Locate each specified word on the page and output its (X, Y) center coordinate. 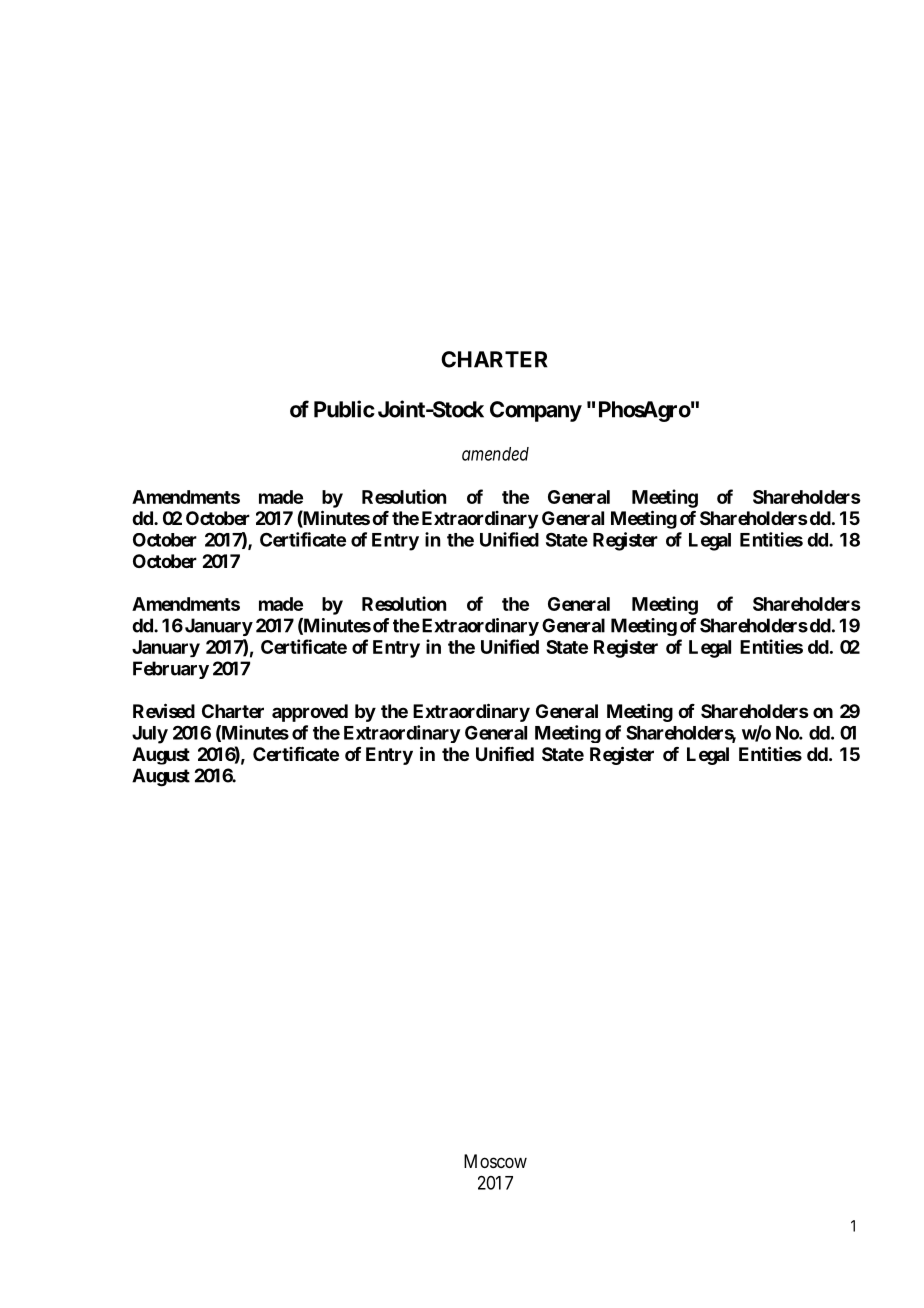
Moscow (495, 1161)
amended (495, 454)
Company (536, 411)
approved (310, 713)
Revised (164, 710)
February (171, 670)
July (150, 735)
